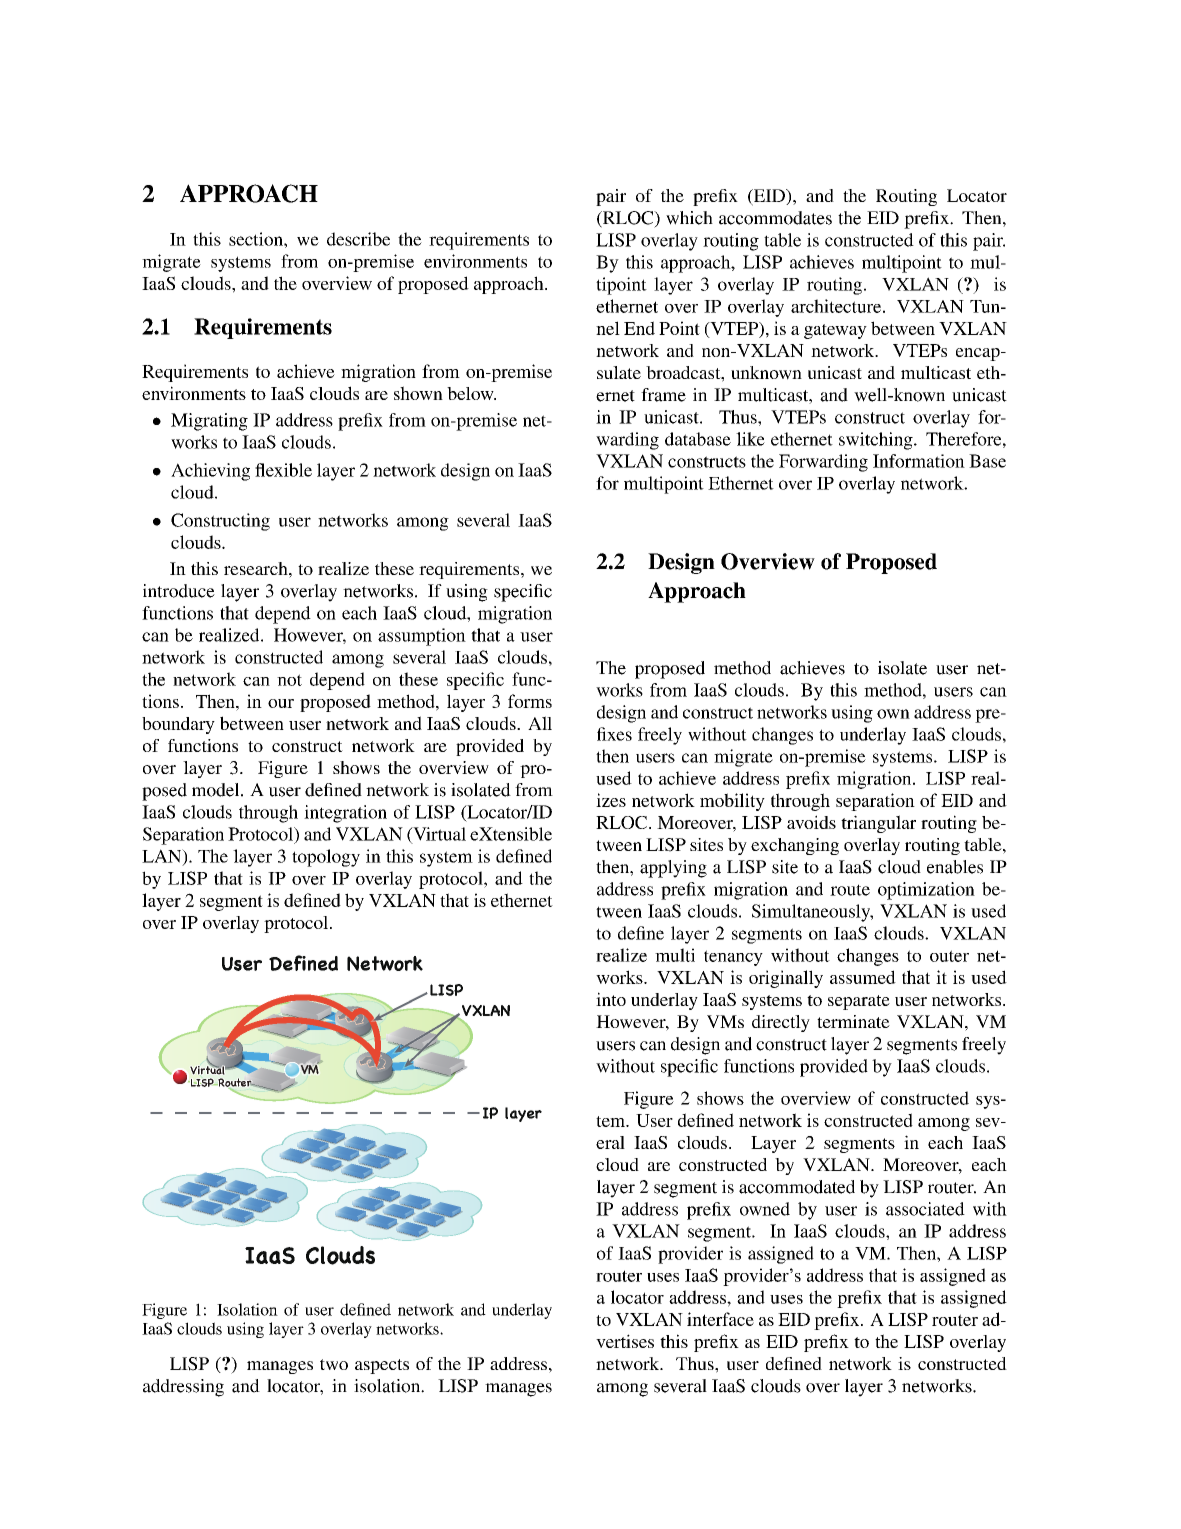 The height and width of the document is (1529, 1181). I want to click on into, so click(611, 999).
